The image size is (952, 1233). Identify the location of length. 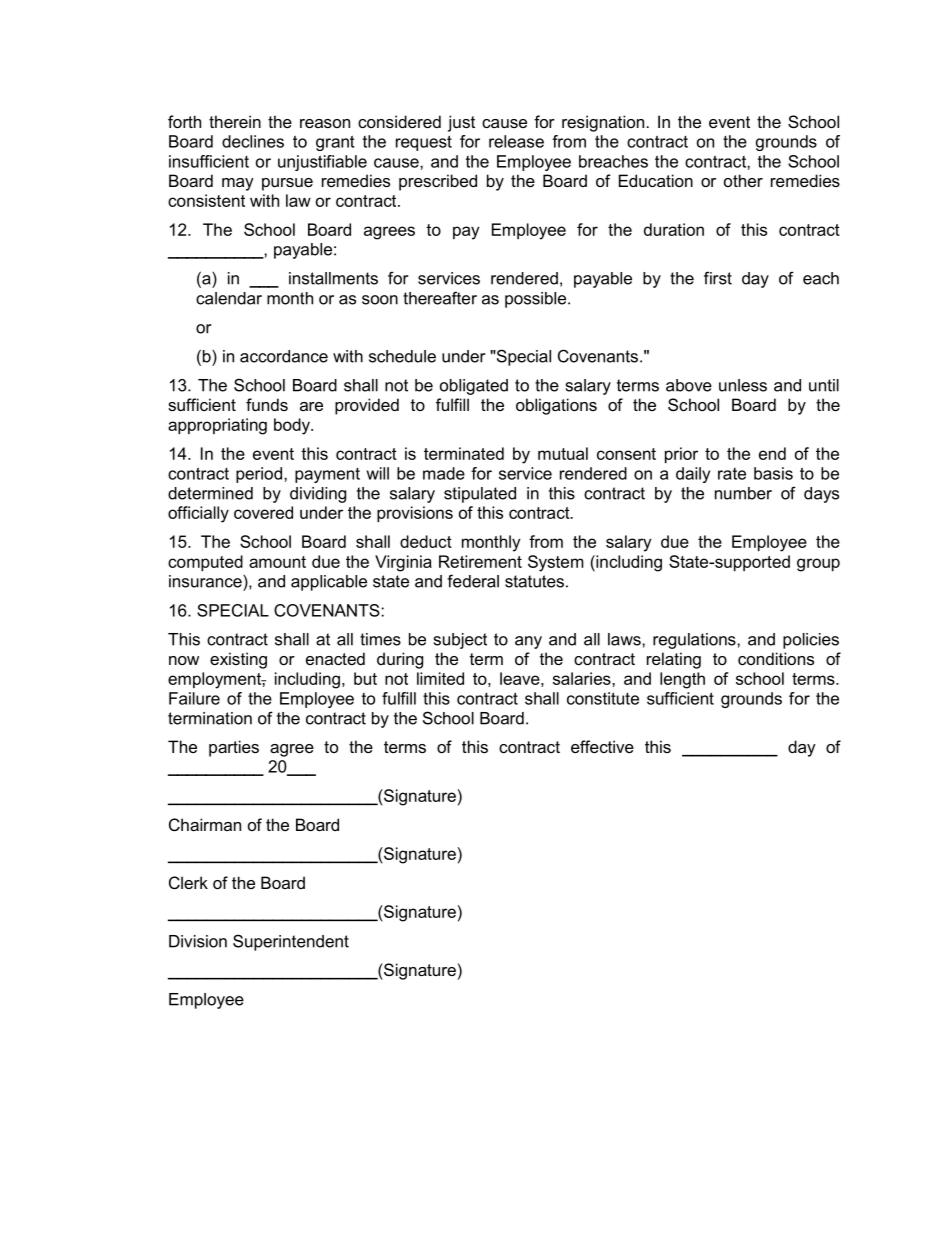
(682, 680).
